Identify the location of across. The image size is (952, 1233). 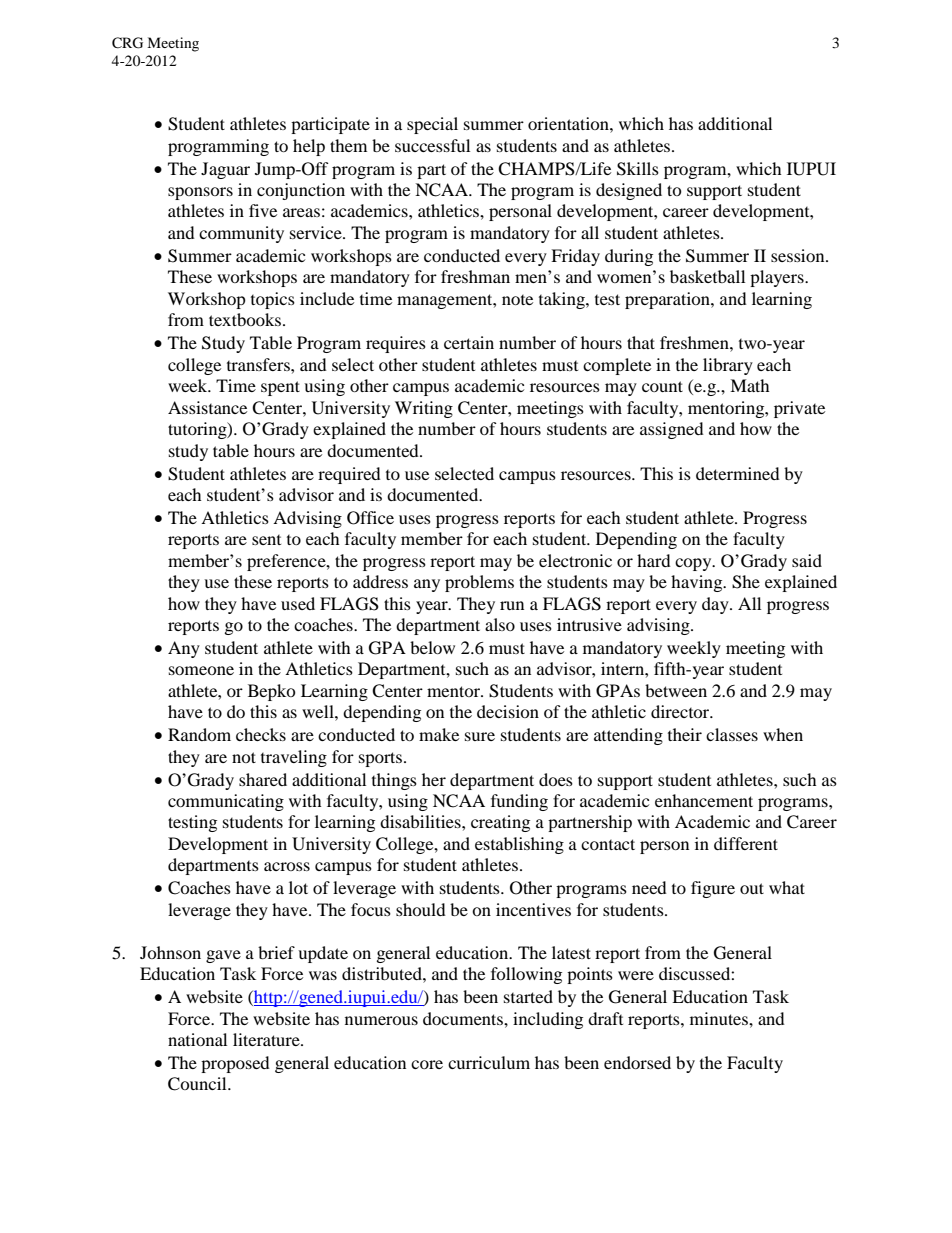
(287, 866).
